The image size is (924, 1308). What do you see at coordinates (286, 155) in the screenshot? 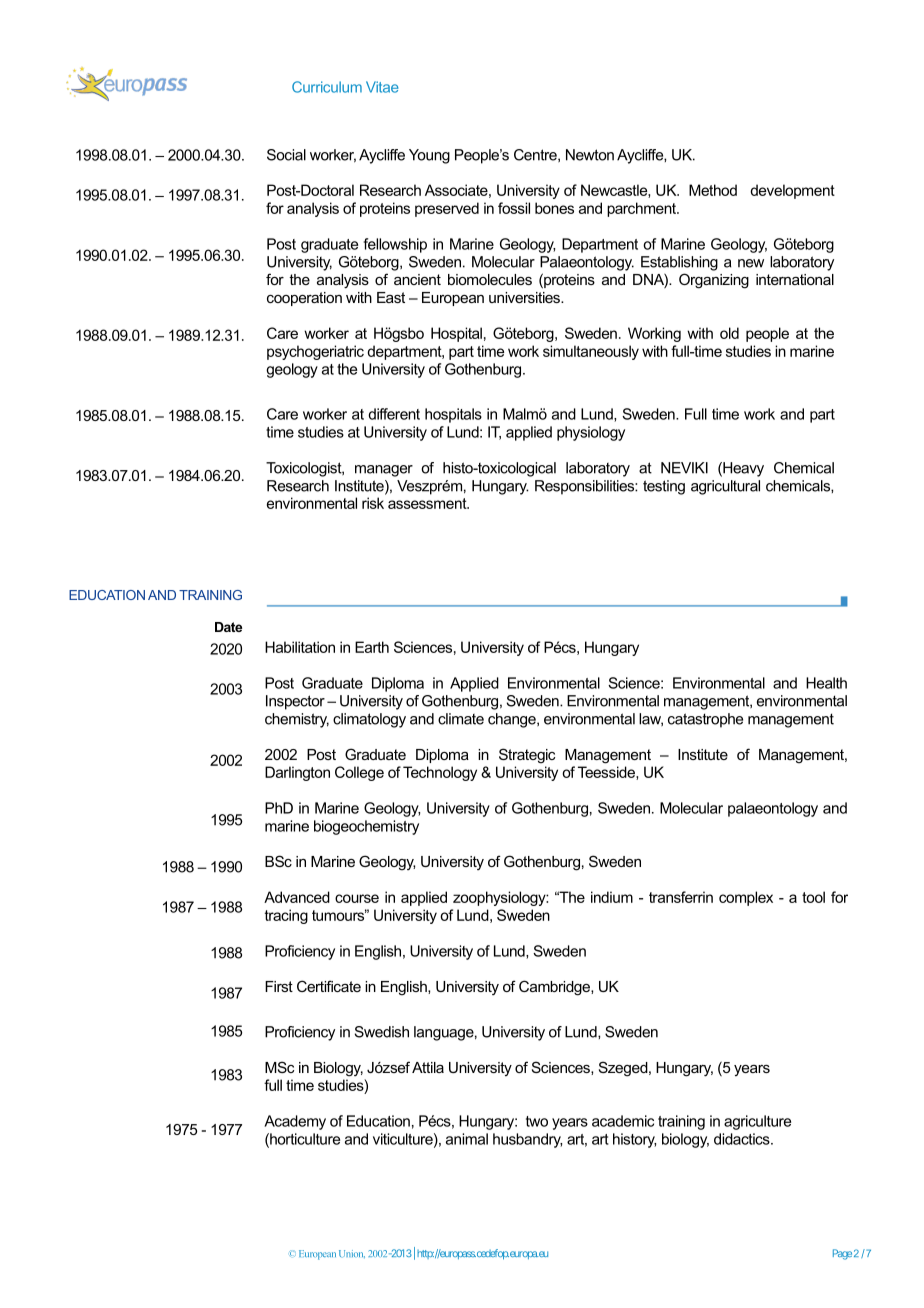
I see `Social` at bounding box center [286, 155].
